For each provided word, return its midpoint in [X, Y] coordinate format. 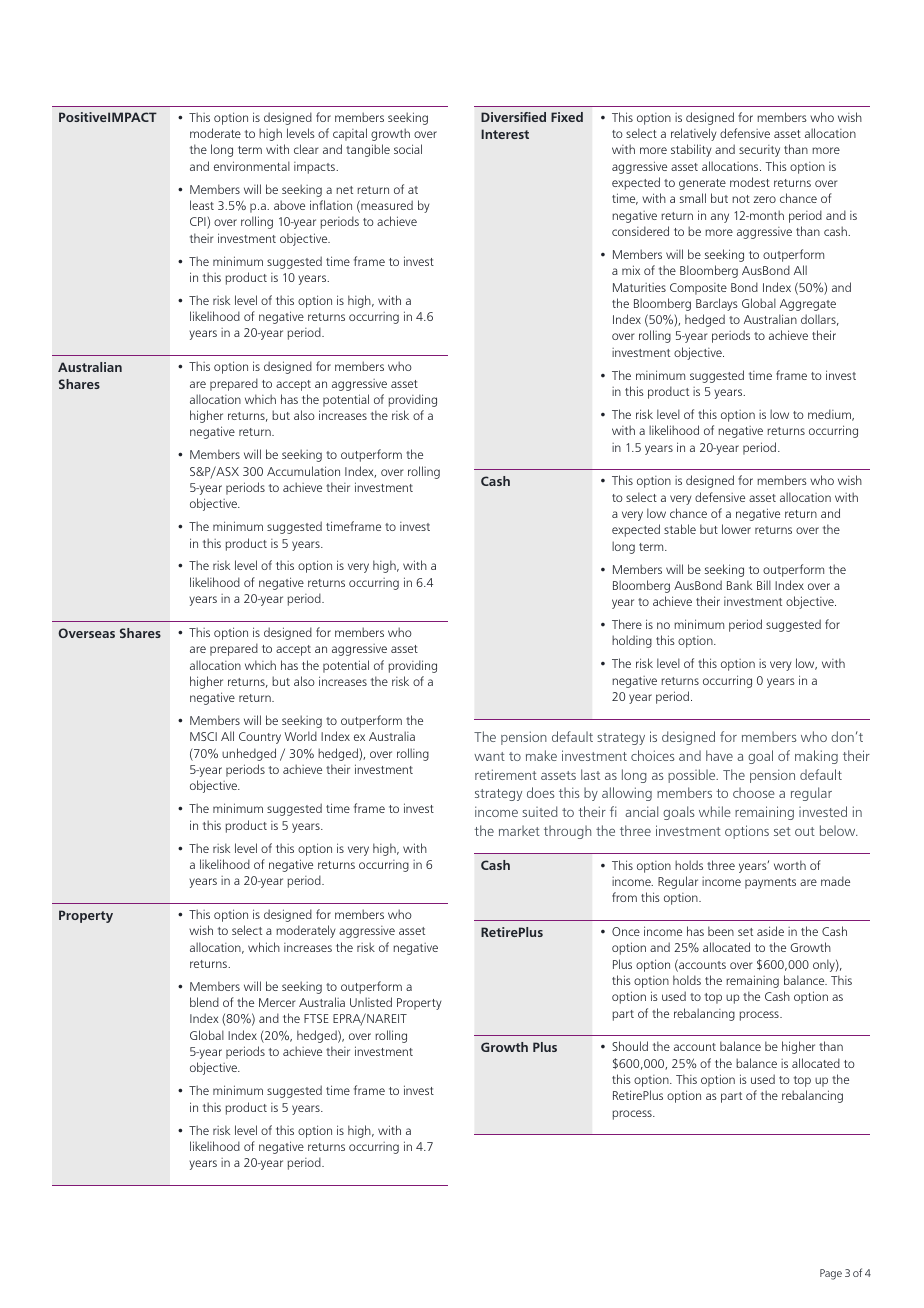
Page [831, 1274]
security [759, 151]
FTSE [316, 1018]
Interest [505, 134]
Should [630, 1046]
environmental [252, 166]
